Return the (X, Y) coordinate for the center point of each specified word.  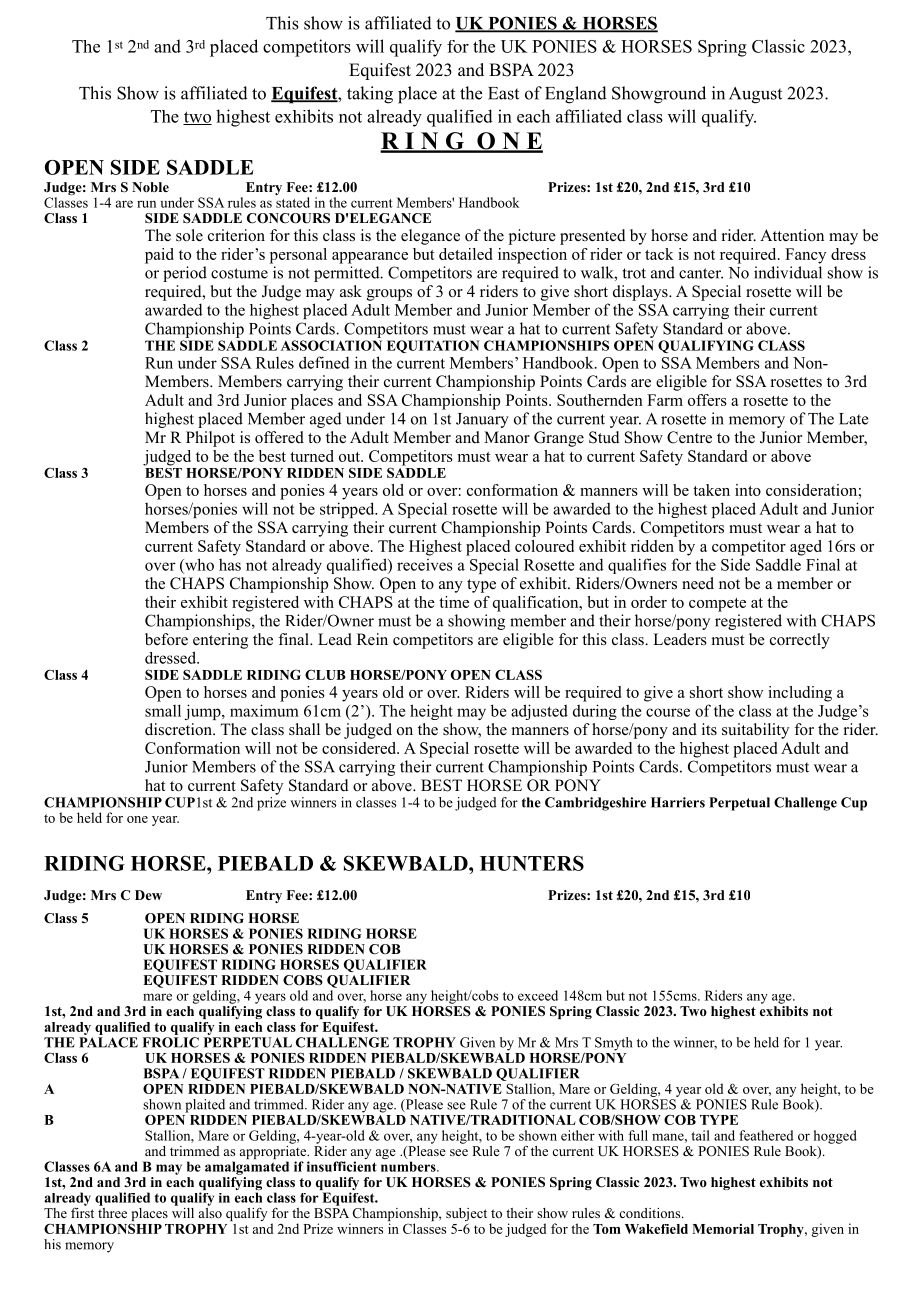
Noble (150, 187)
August (755, 95)
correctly (800, 641)
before (166, 639)
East (503, 93)
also (210, 1211)
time (454, 602)
